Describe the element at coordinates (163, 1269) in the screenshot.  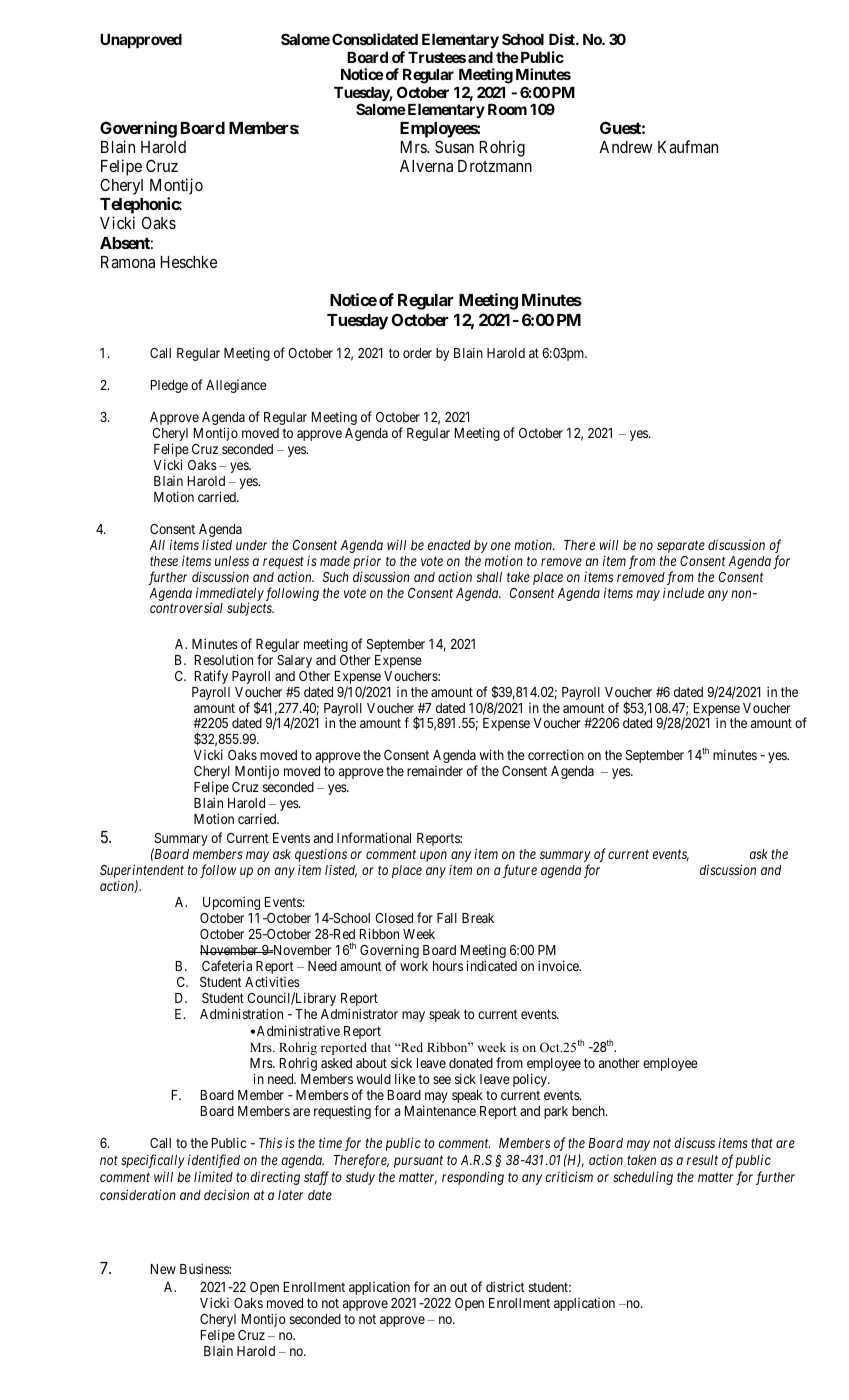
I see `New` at that location.
